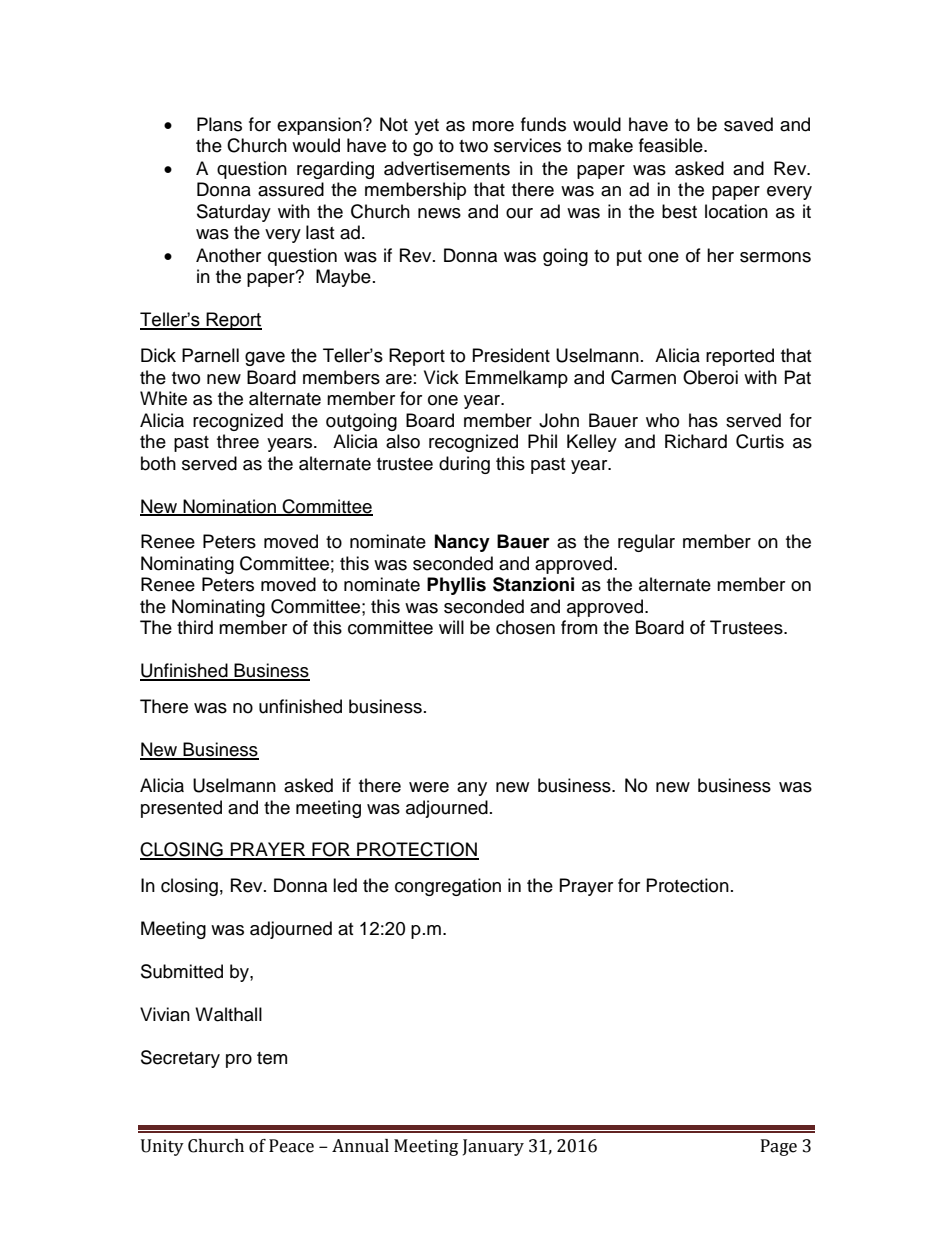 This screenshot has width=952, height=1233. What do you see at coordinates (696, 441) in the screenshot?
I see `Richard` at bounding box center [696, 441].
